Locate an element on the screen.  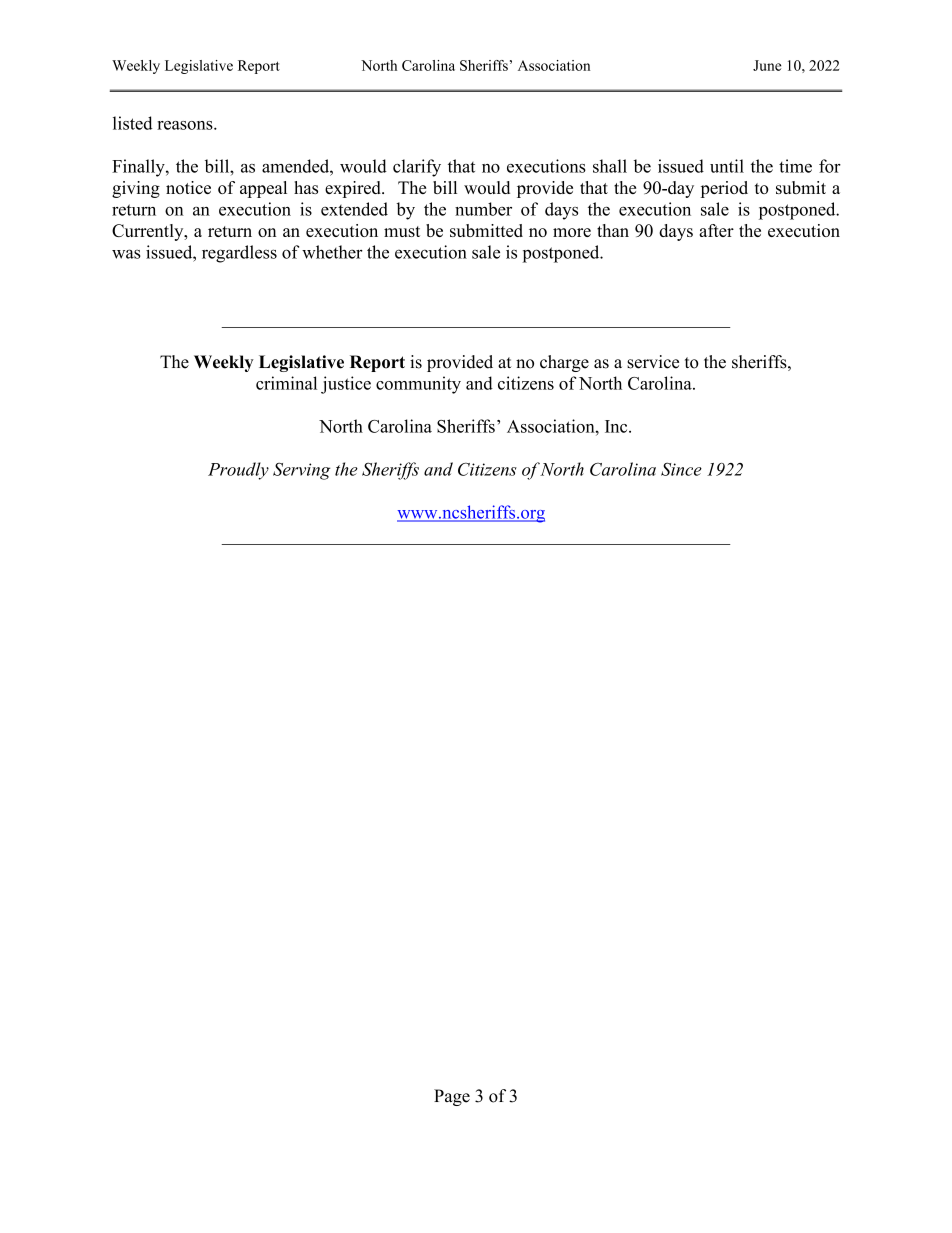
Serving is located at coordinates (301, 471).
